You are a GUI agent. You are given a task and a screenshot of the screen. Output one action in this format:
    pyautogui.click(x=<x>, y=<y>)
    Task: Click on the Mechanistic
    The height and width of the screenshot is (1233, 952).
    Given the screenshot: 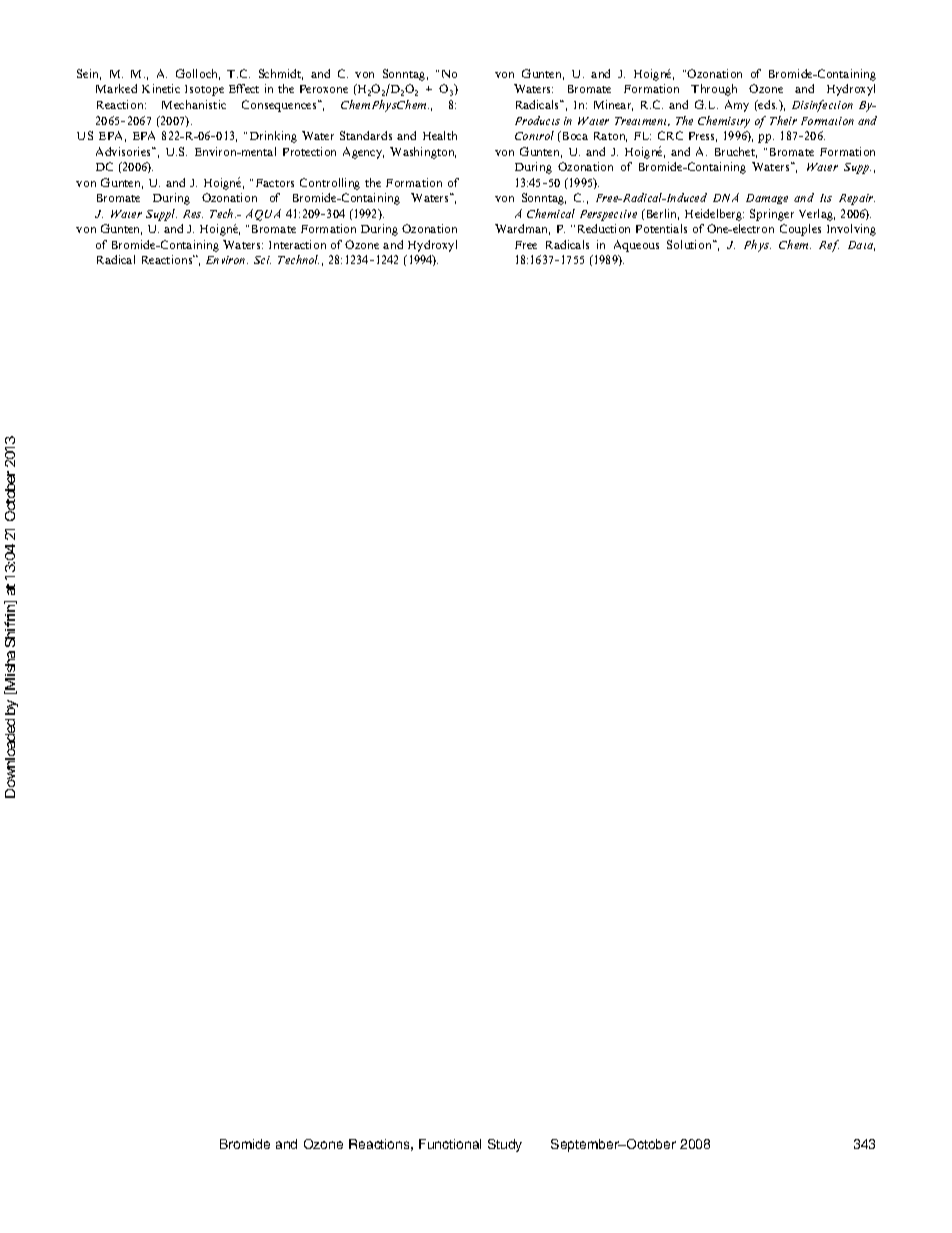 What is the action you would take?
    pyautogui.click(x=194, y=104)
